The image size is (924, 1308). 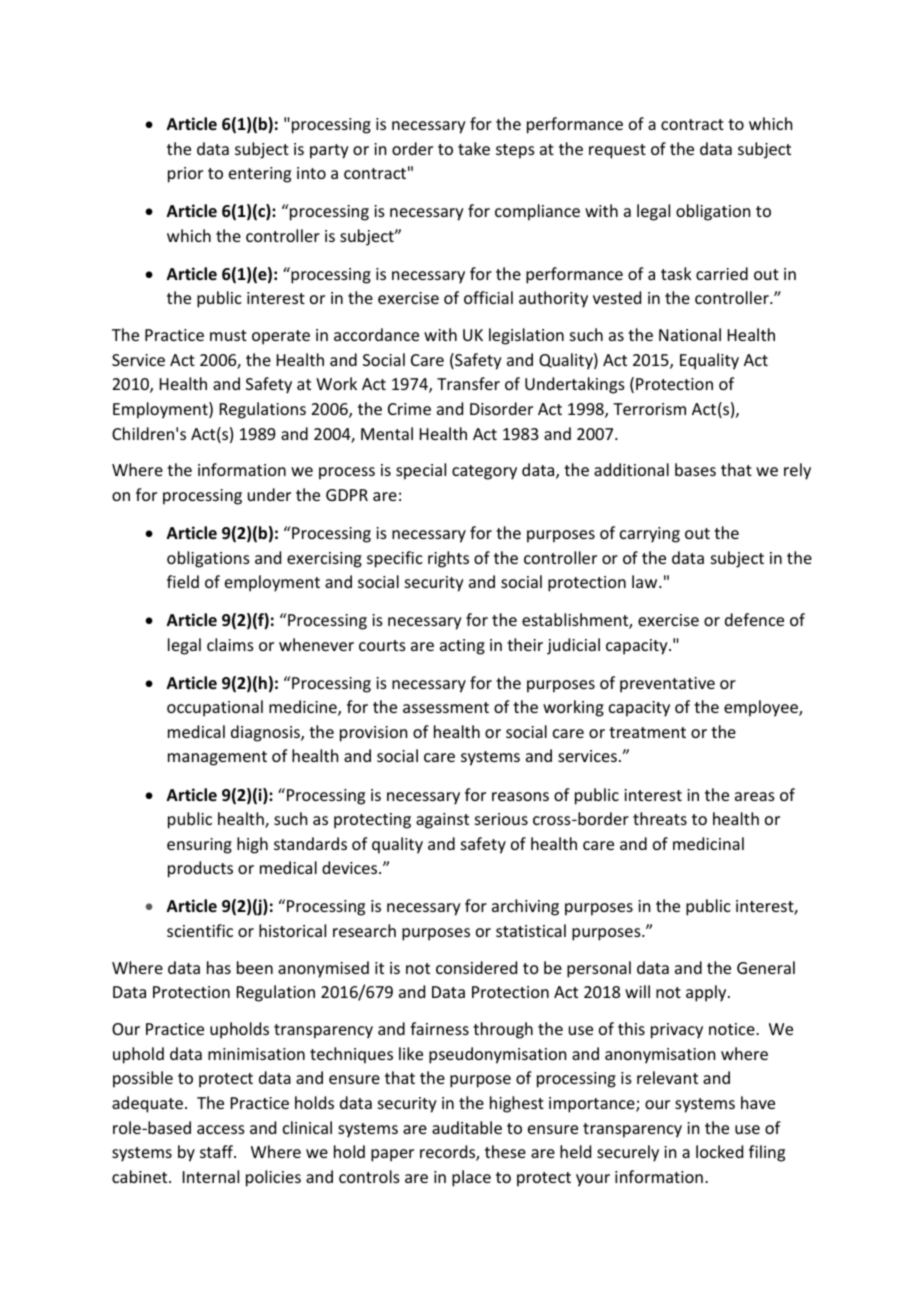 I want to click on prior, so click(x=185, y=175).
